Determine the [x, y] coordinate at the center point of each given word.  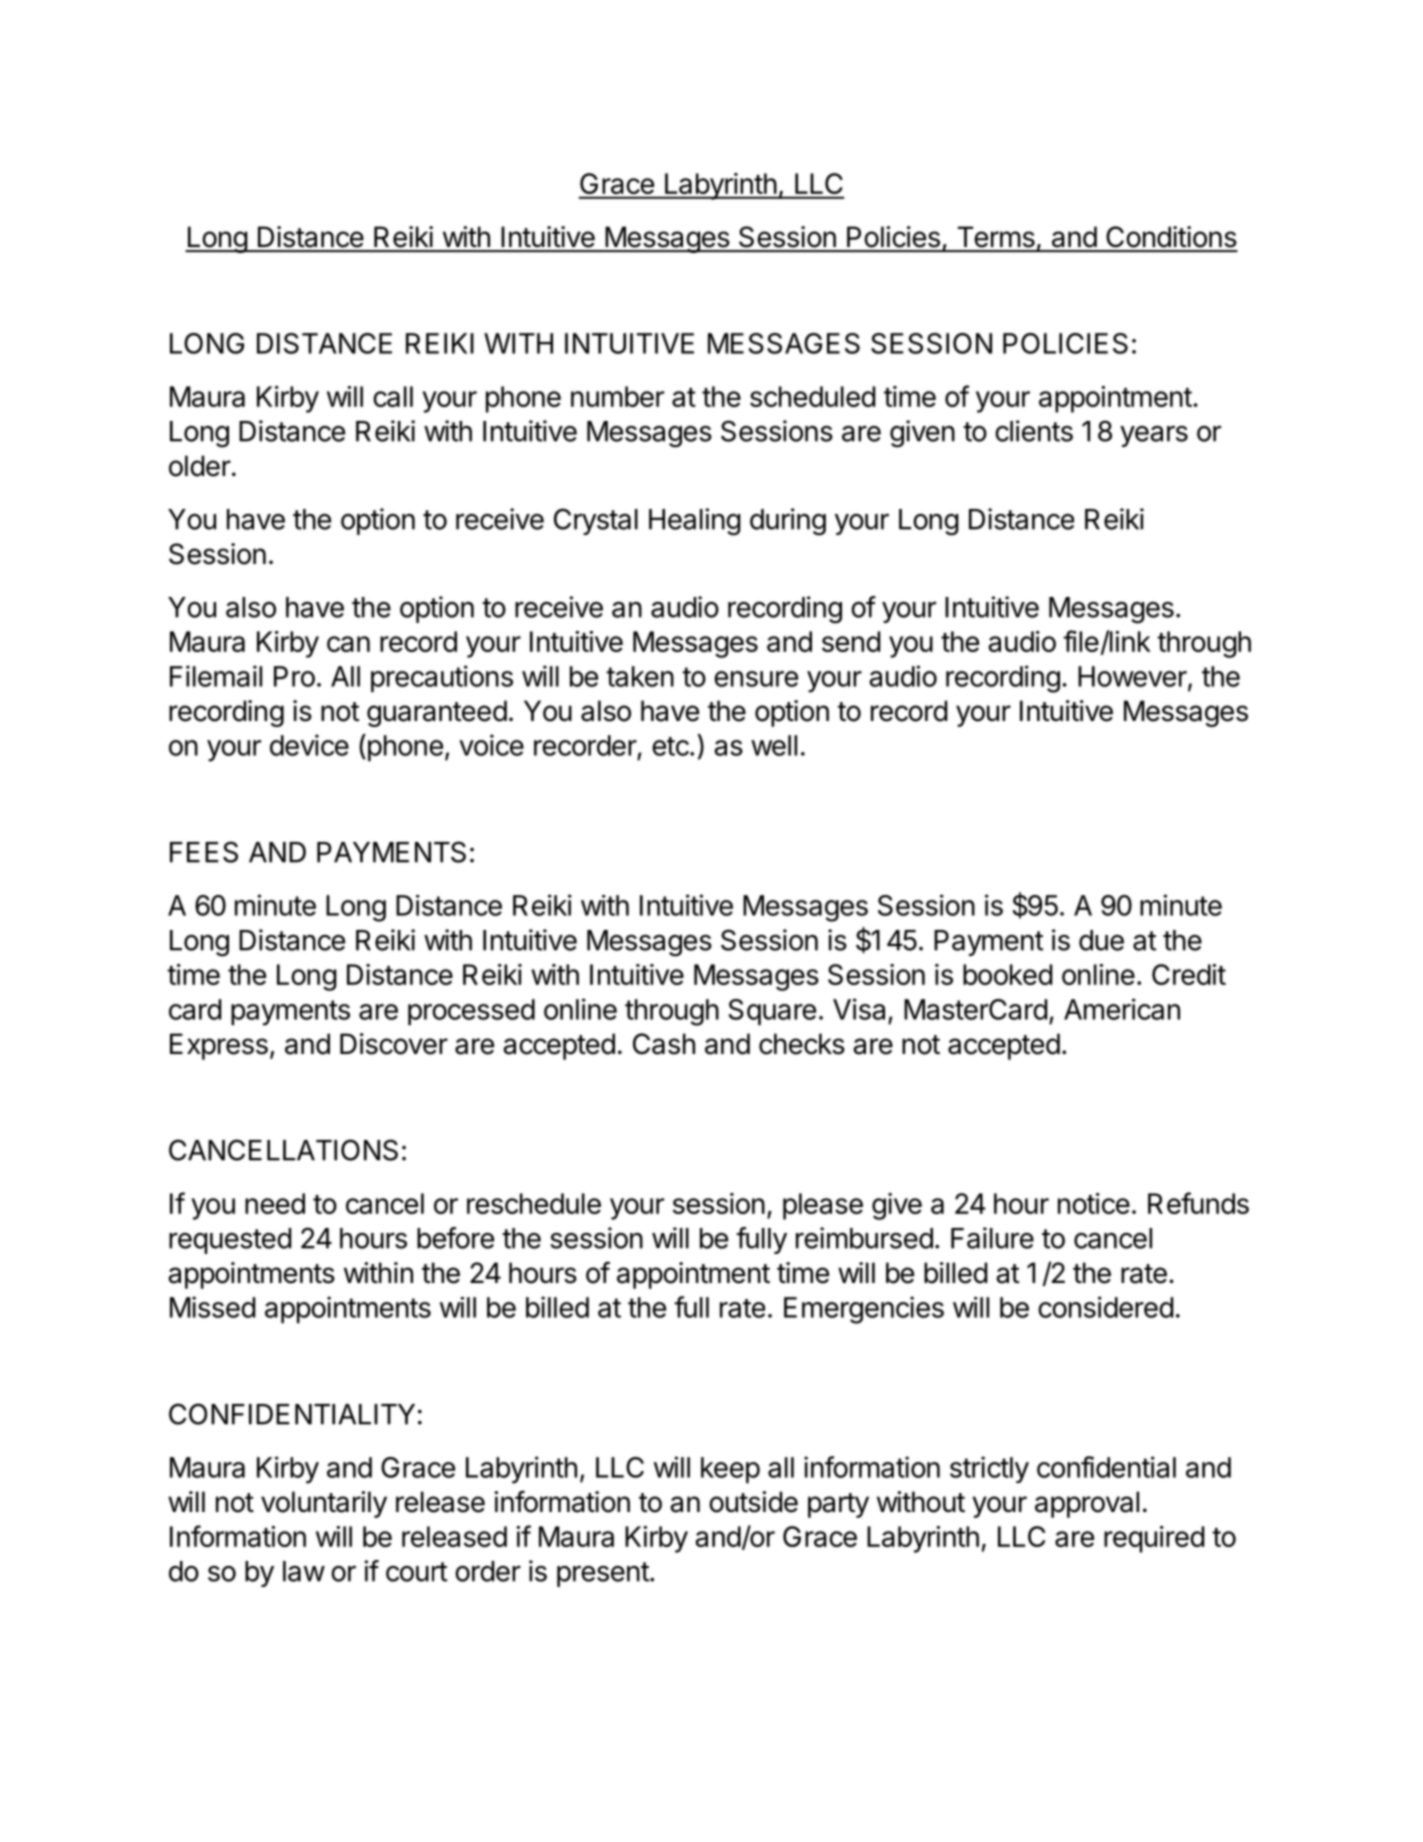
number [617, 396]
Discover [394, 1044]
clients [1034, 431]
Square [772, 1012]
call [393, 396]
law [304, 1571]
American [1122, 1009]
